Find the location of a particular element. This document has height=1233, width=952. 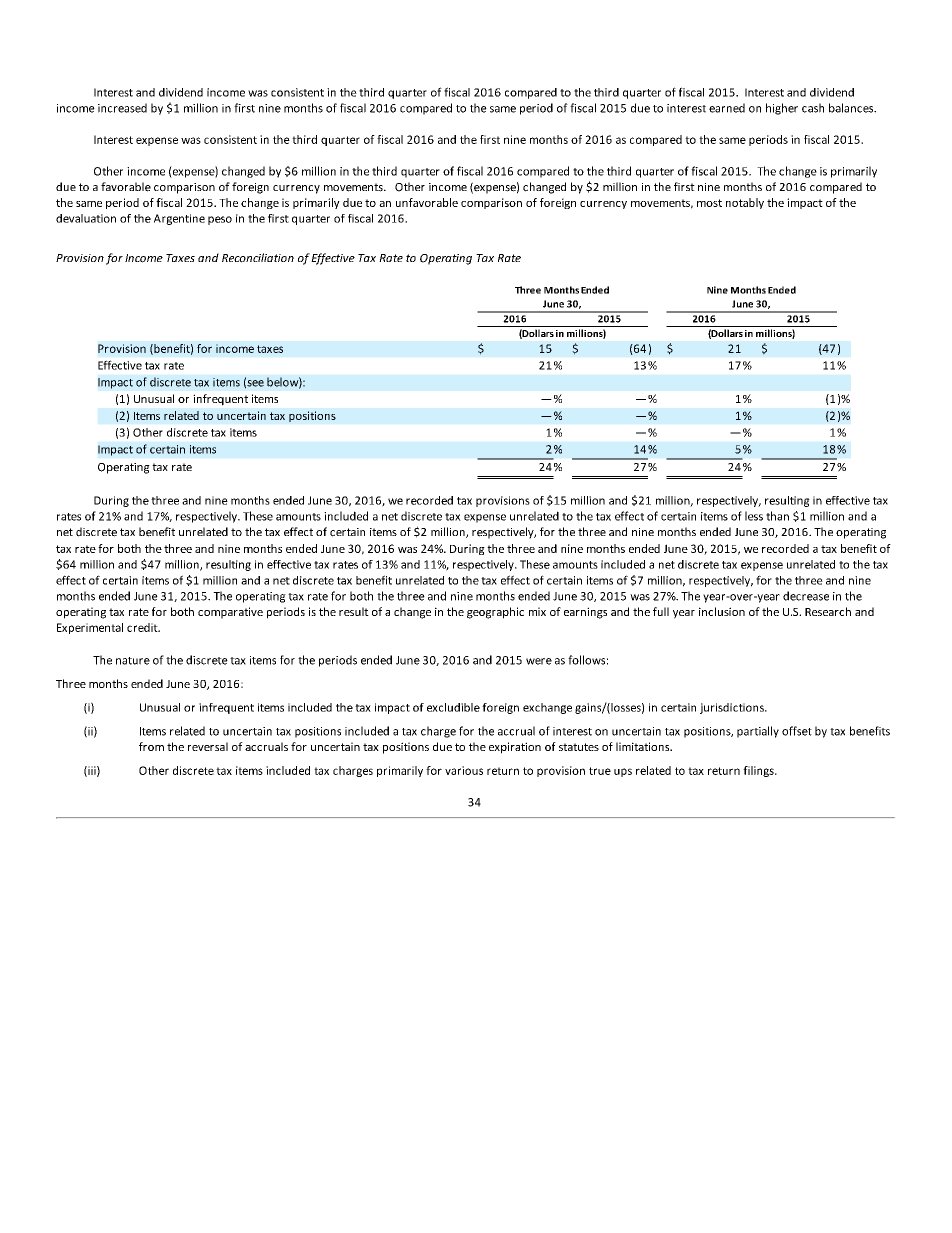

peso is located at coordinates (220, 220).
